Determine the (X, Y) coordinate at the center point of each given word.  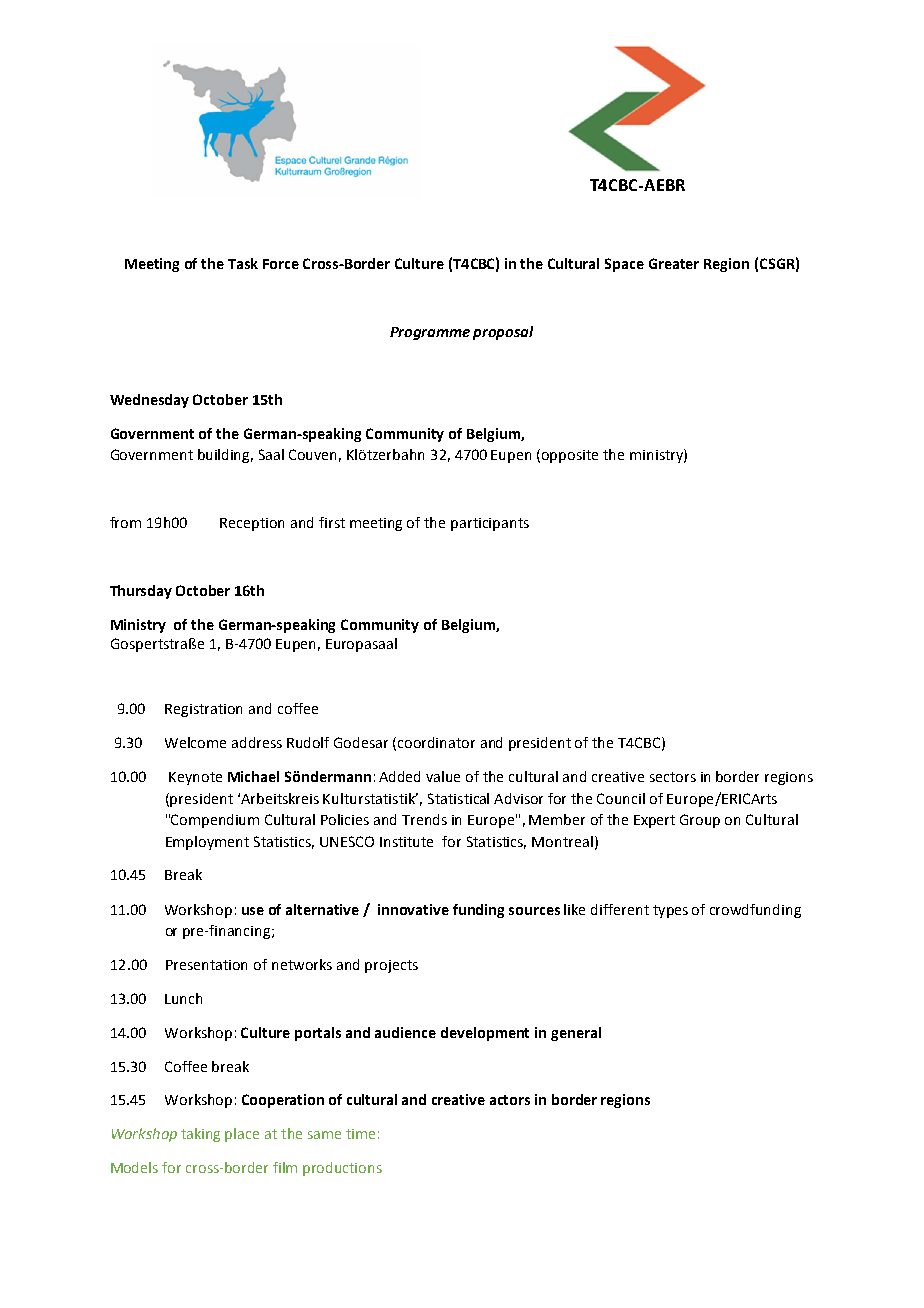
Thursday (141, 592)
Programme (430, 333)
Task (243, 263)
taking (200, 1135)
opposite (570, 456)
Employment (207, 843)
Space (624, 265)
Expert (654, 821)
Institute (406, 842)
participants (490, 524)
